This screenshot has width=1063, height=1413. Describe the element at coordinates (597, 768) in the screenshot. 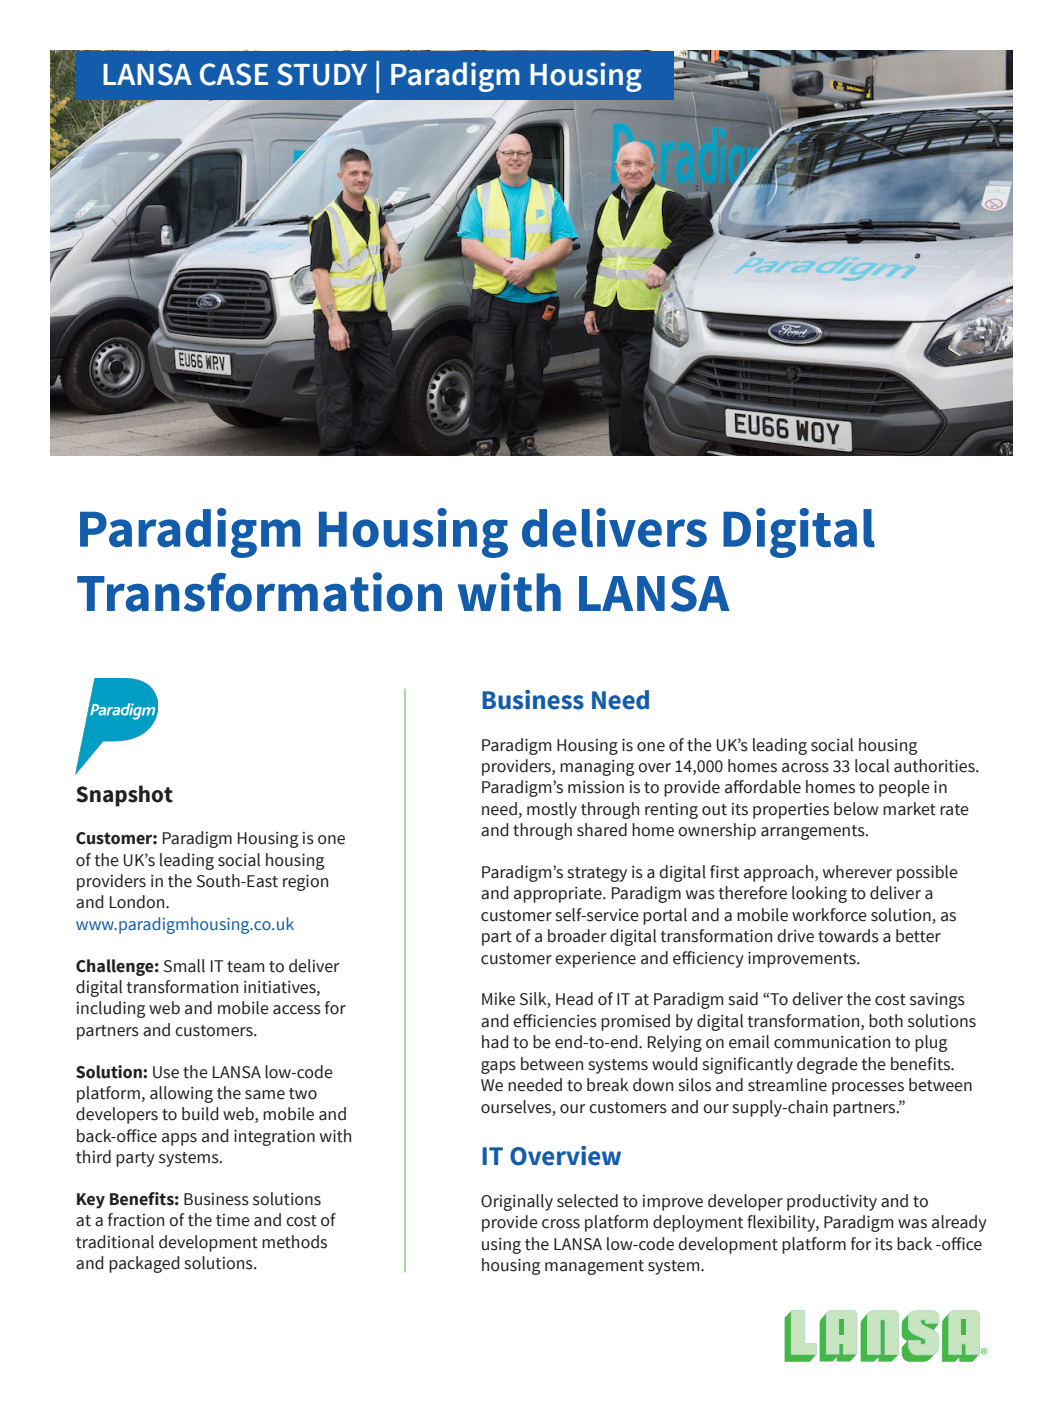

I see `managing` at that location.
